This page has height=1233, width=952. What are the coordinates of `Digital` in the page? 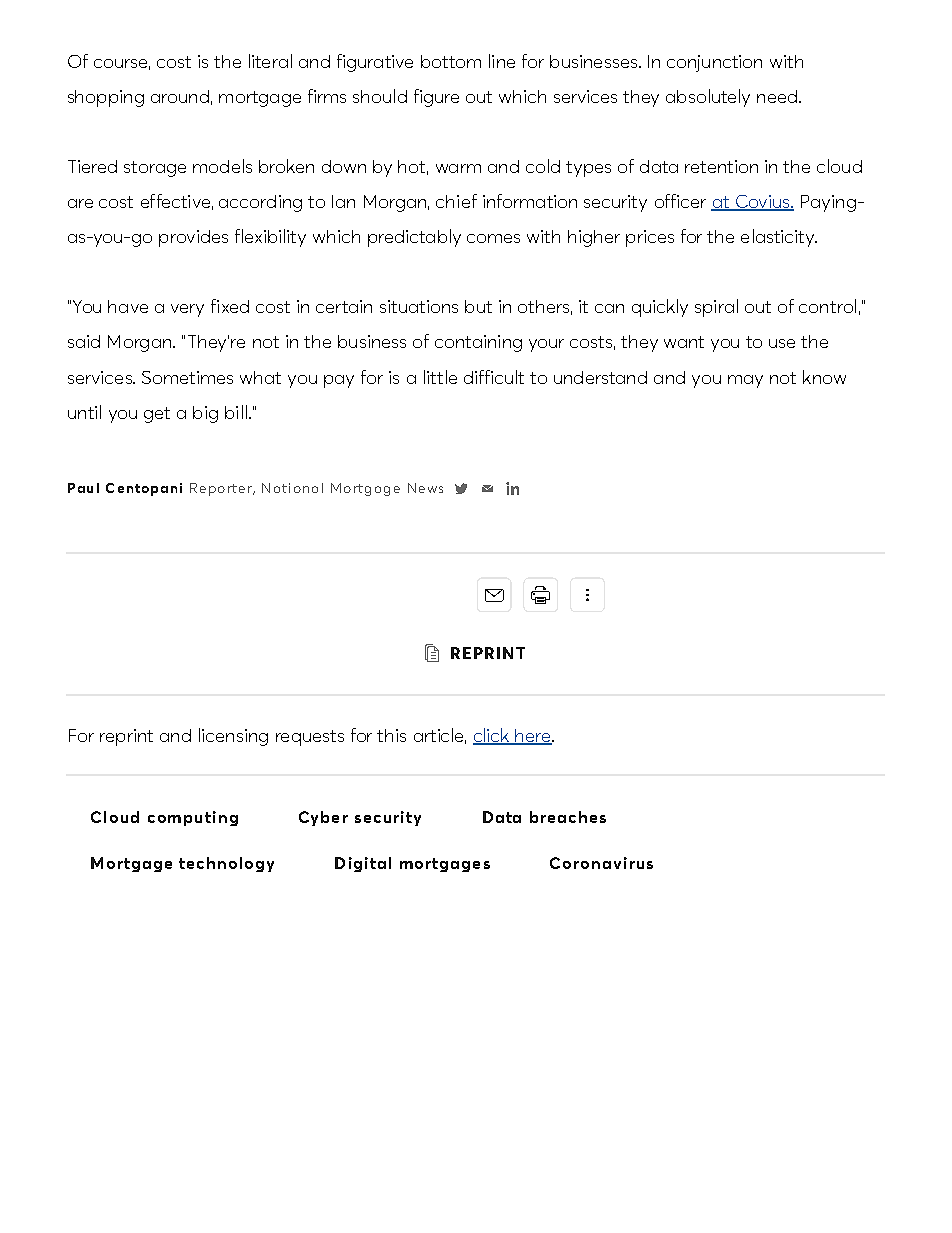 It's located at (363, 864).
